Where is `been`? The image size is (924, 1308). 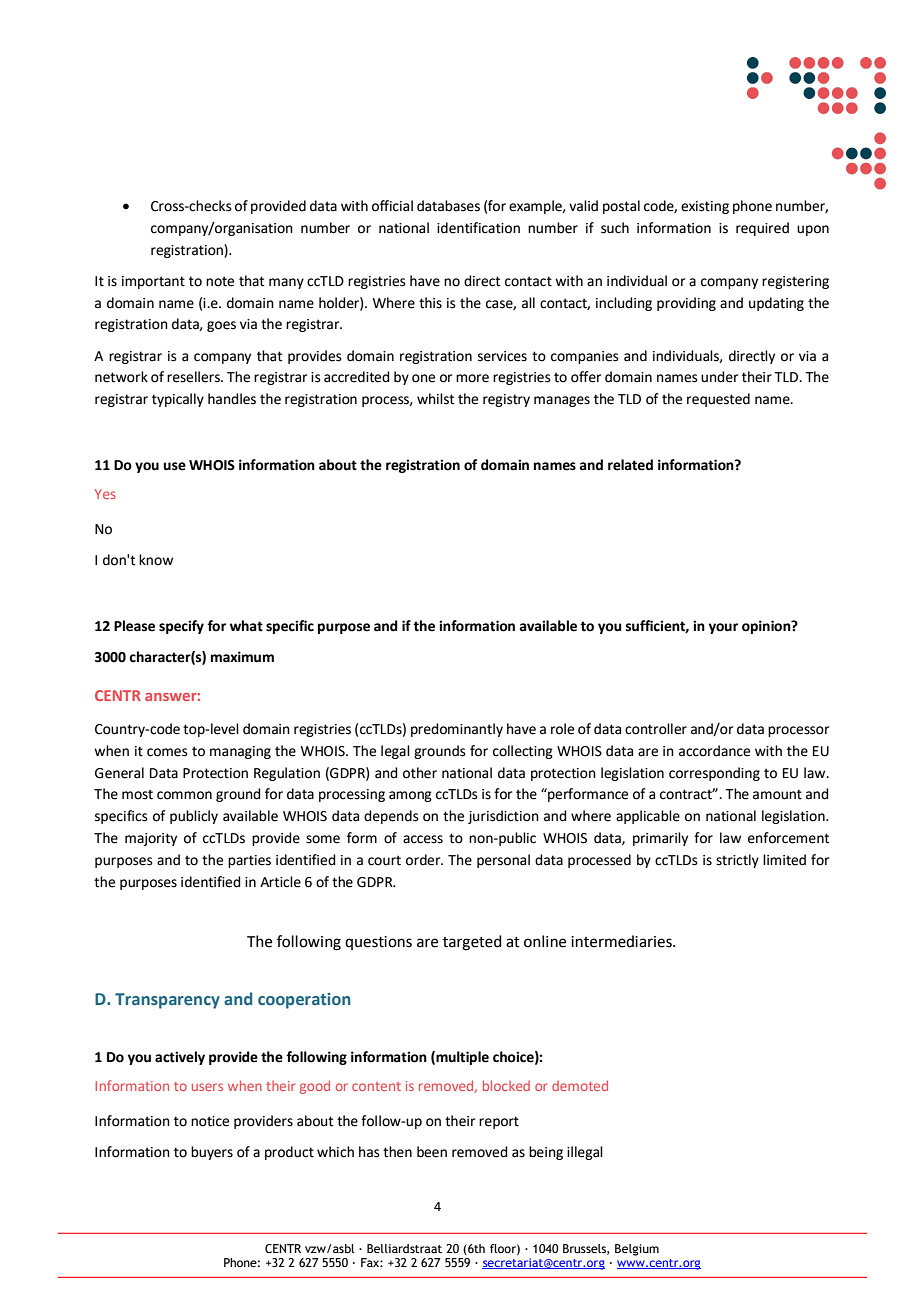
been is located at coordinates (432, 1152).
